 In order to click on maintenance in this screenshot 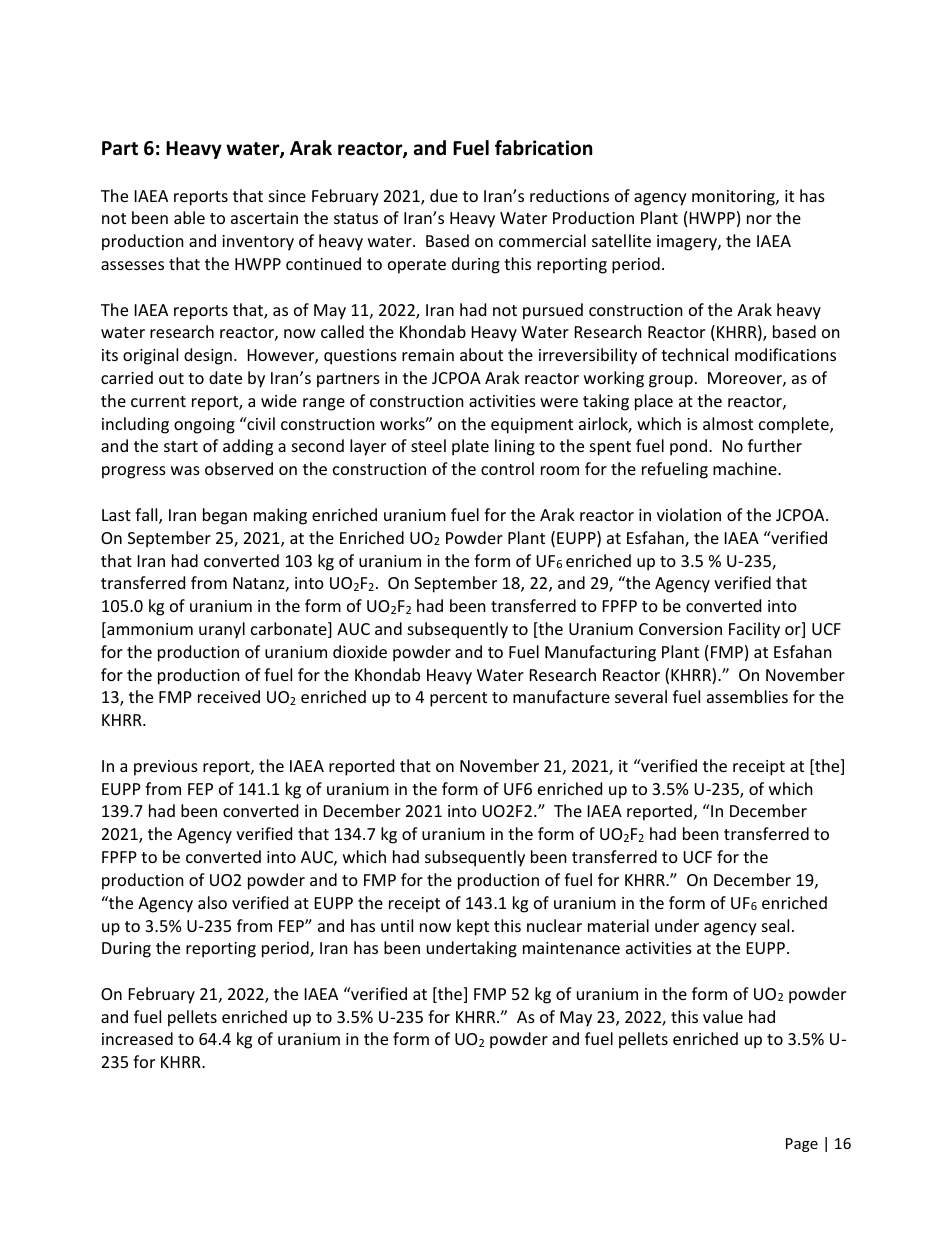, I will do `click(571, 948)`.
